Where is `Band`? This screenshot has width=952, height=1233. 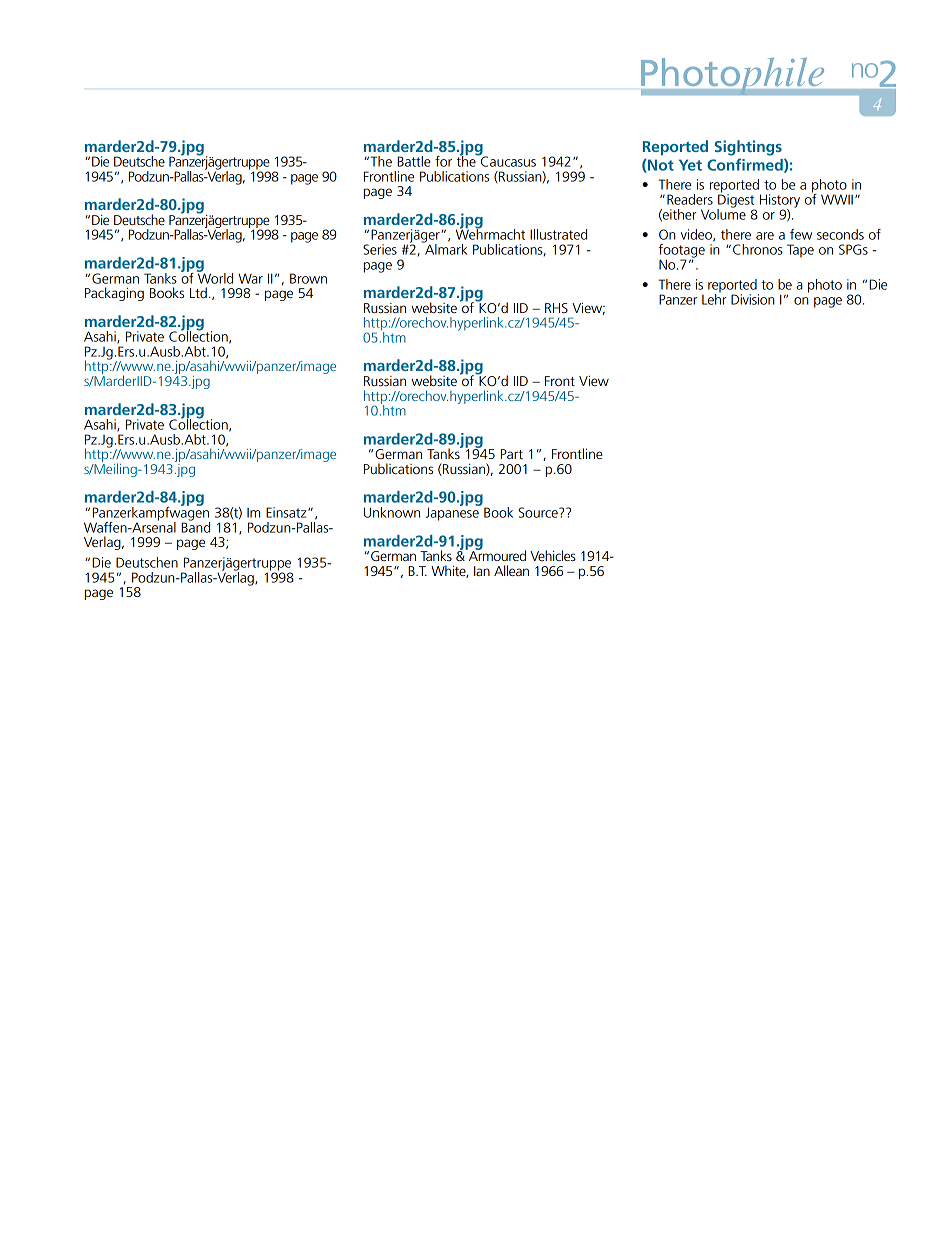 Band is located at coordinates (195, 526).
